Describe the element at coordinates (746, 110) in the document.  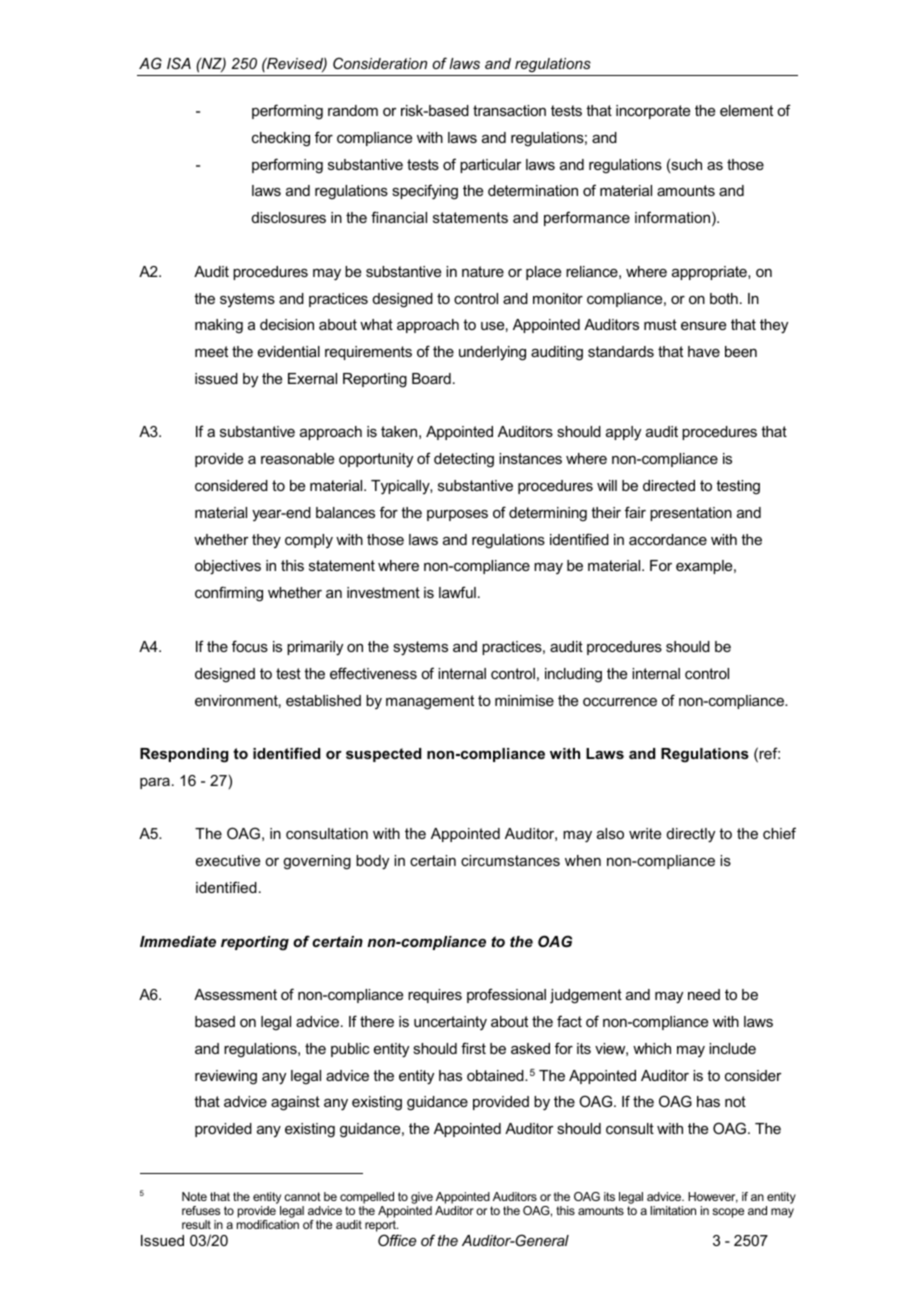
I see `element` at that location.
